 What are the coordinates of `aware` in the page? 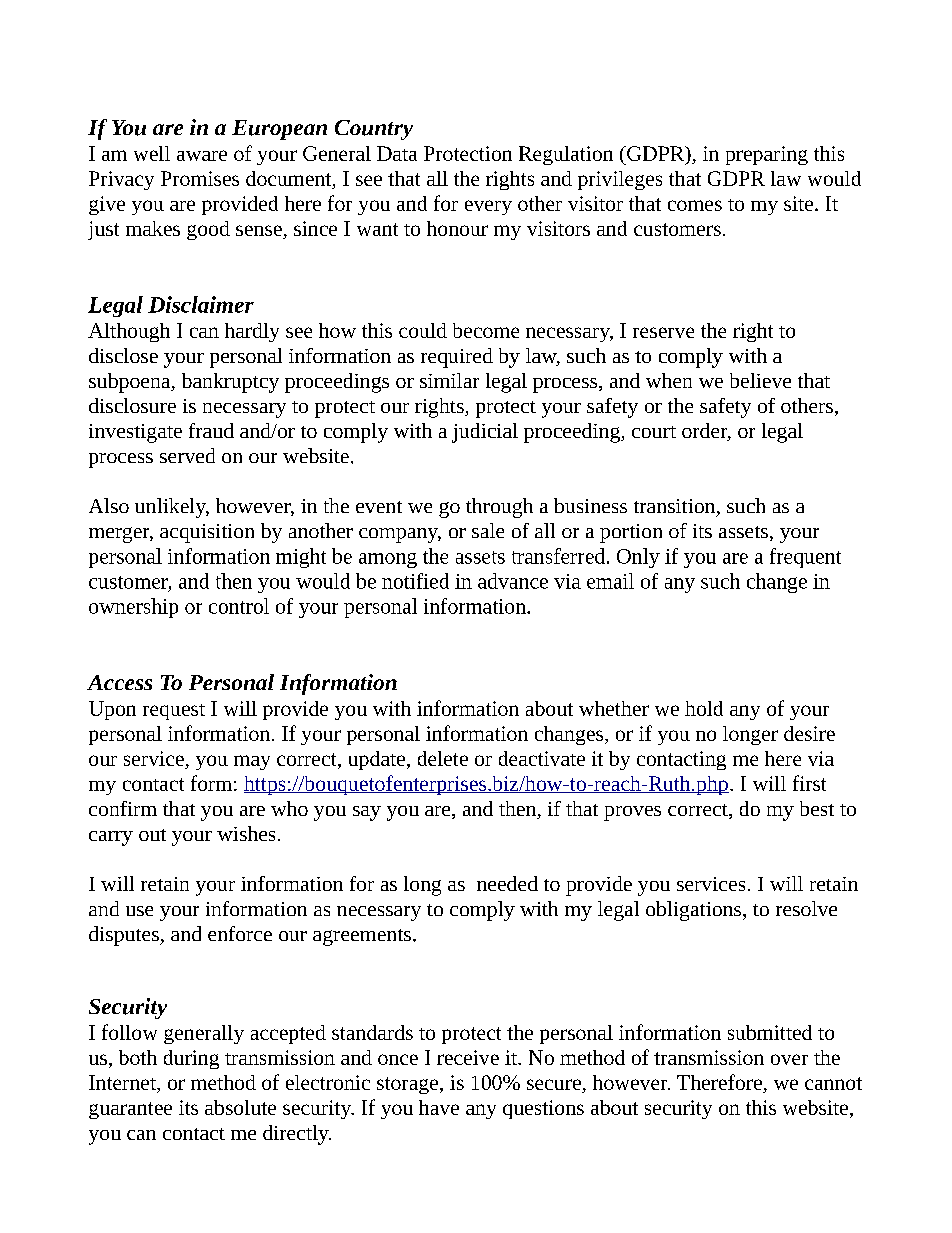 It's located at (202, 155).
